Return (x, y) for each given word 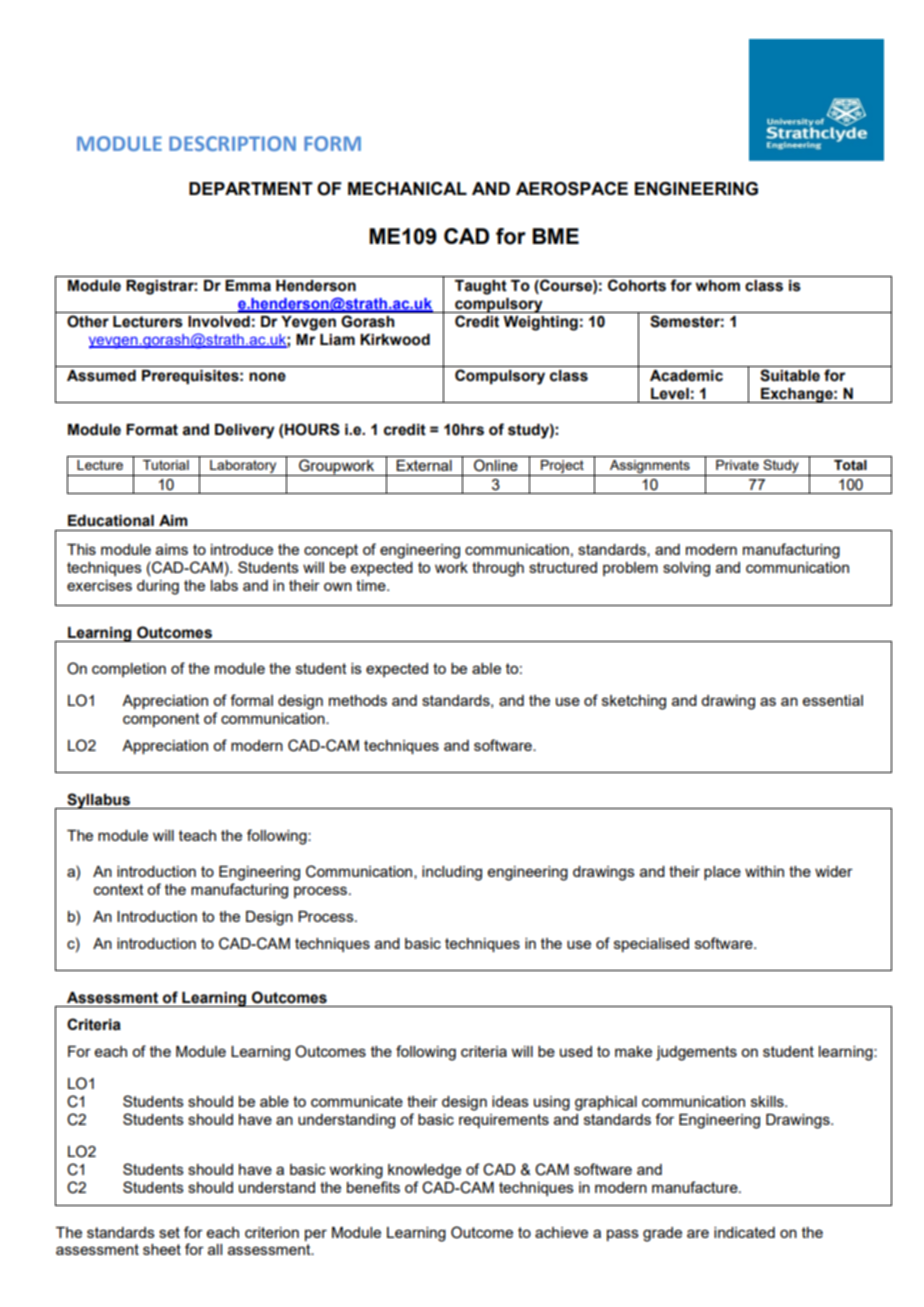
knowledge (424, 1171)
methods (358, 700)
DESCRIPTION (232, 143)
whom (718, 286)
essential (833, 700)
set (169, 1232)
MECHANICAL (407, 188)
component (161, 720)
